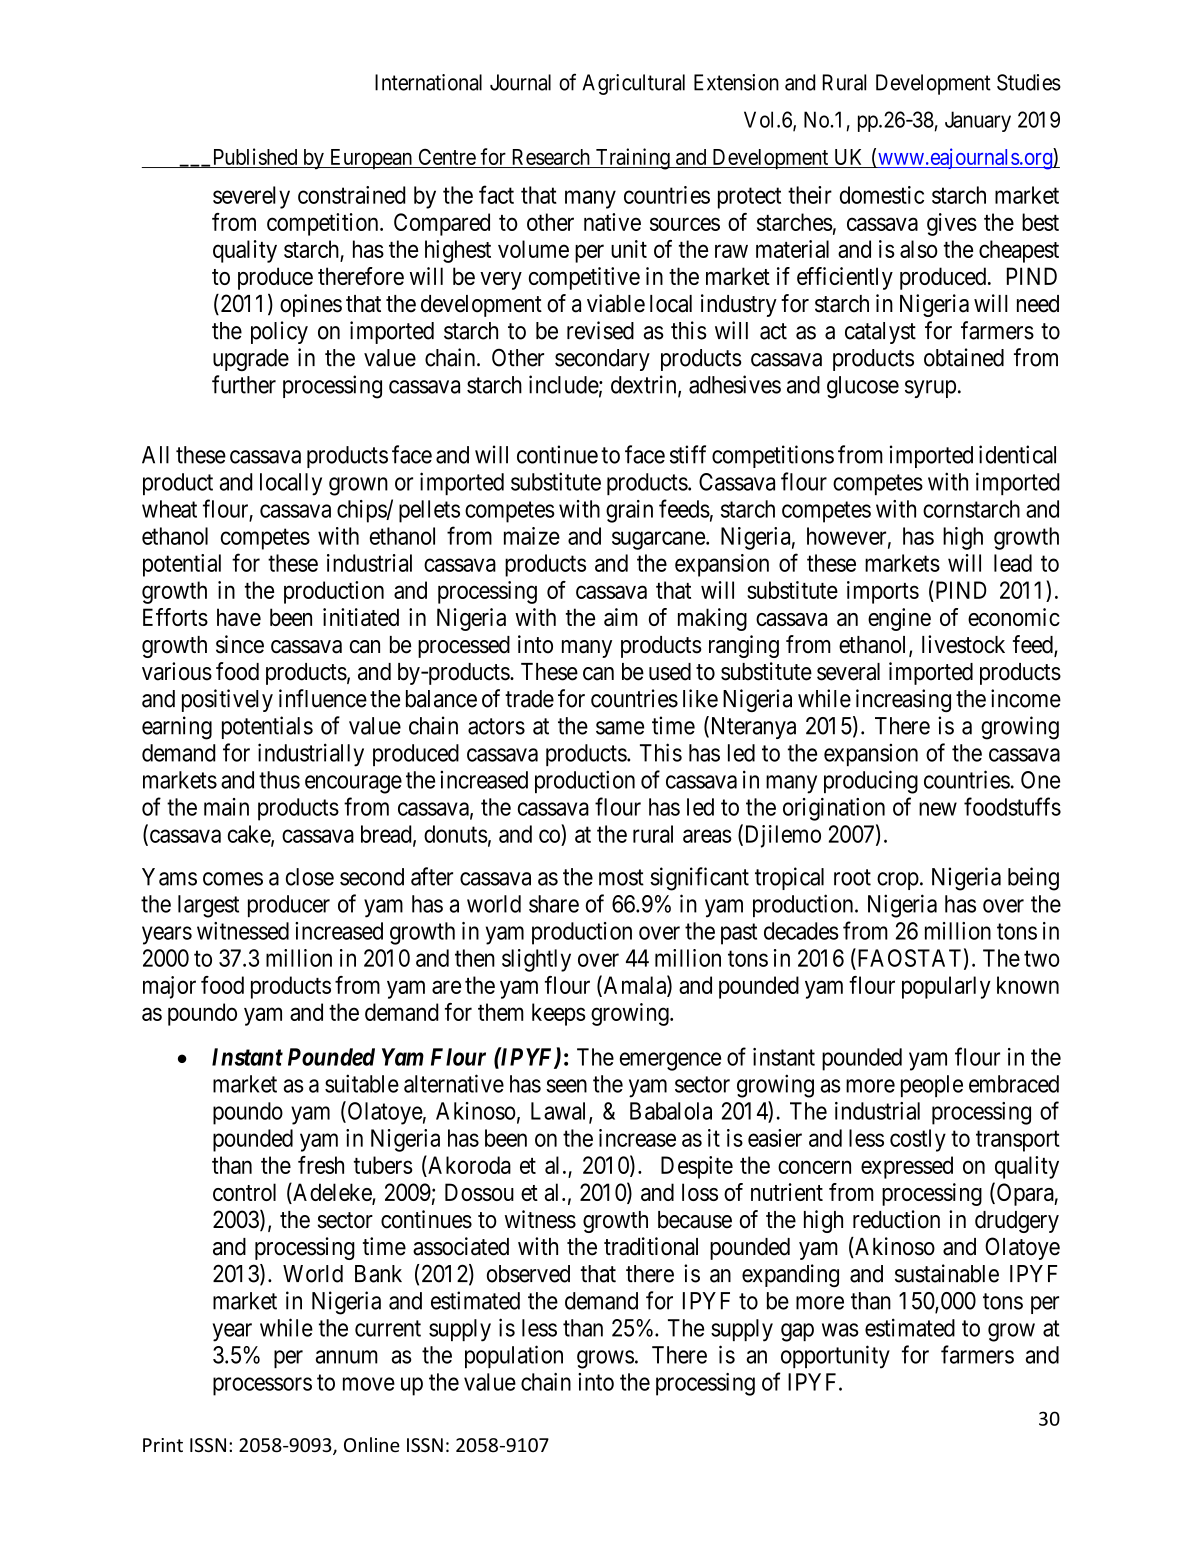 The image size is (1201, 1555). I want to click on January, so click(978, 121).
